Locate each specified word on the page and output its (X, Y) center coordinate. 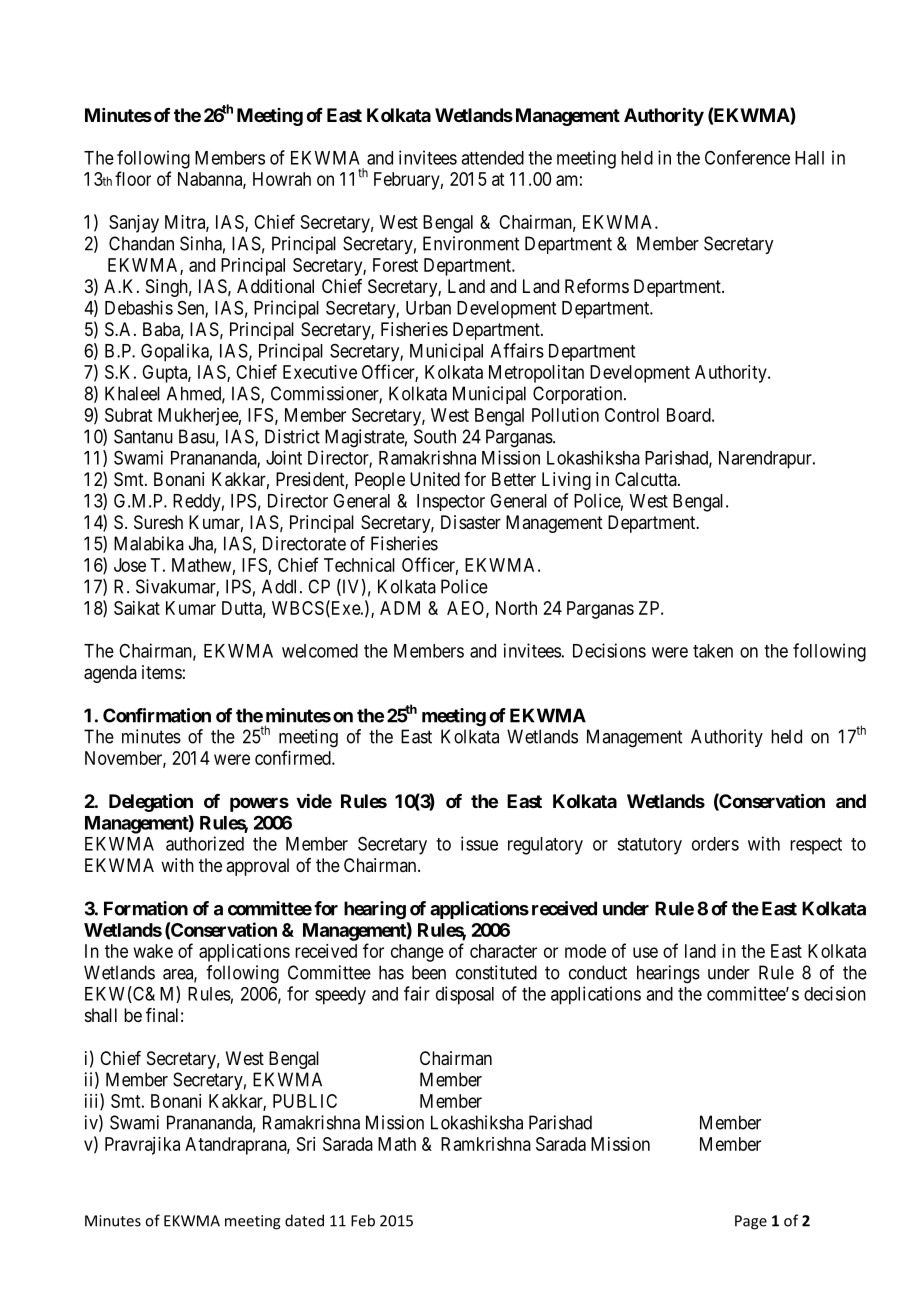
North (516, 608)
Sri (306, 1144)
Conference (747, 157)
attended (492, 158)
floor (133, 178)
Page (751, 1222)
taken (713, 651)
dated (304, 1220)
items (162, 672)
